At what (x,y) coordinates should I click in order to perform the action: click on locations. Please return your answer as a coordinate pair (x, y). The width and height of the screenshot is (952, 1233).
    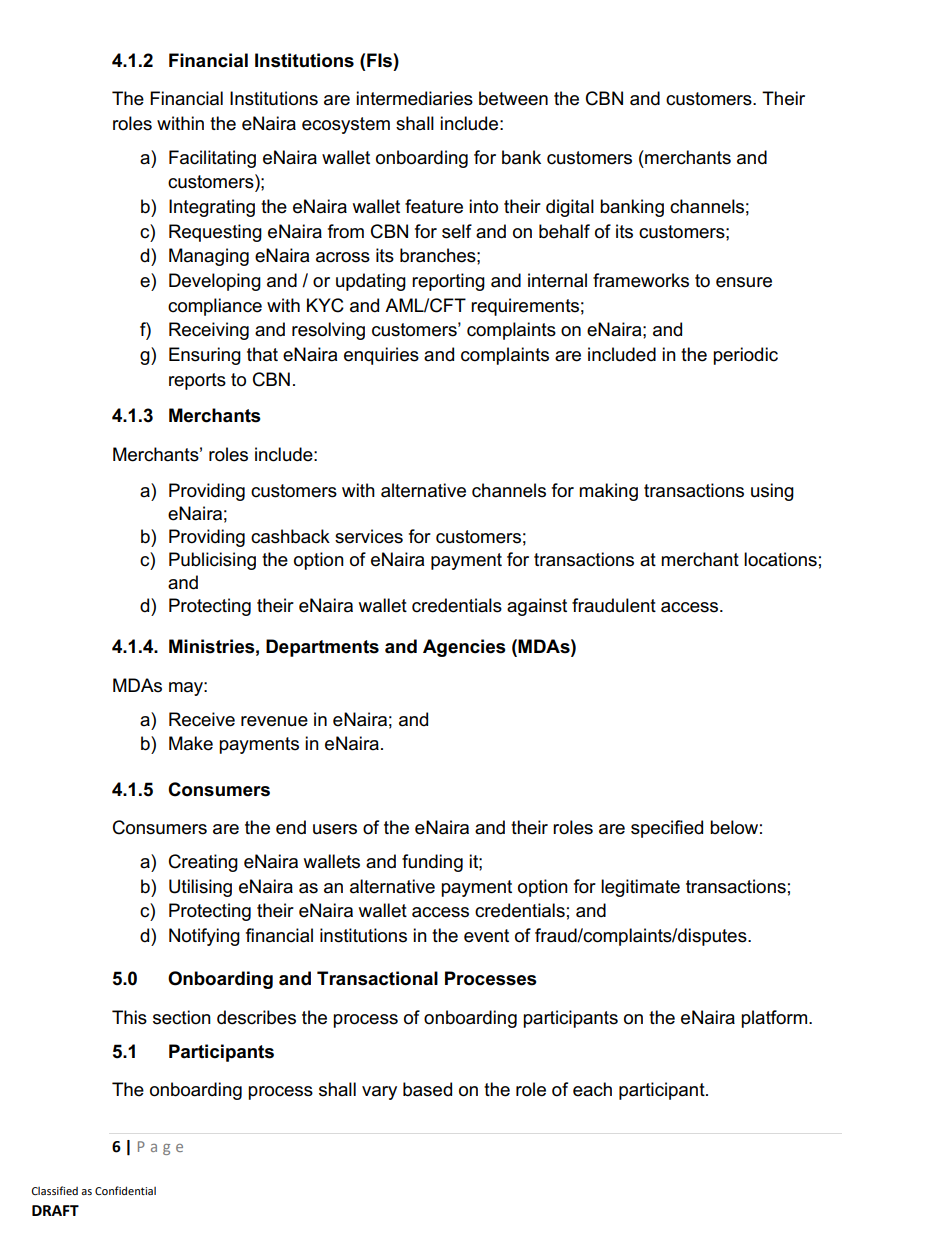
    Looking at the image, I should click on (780, 559).
